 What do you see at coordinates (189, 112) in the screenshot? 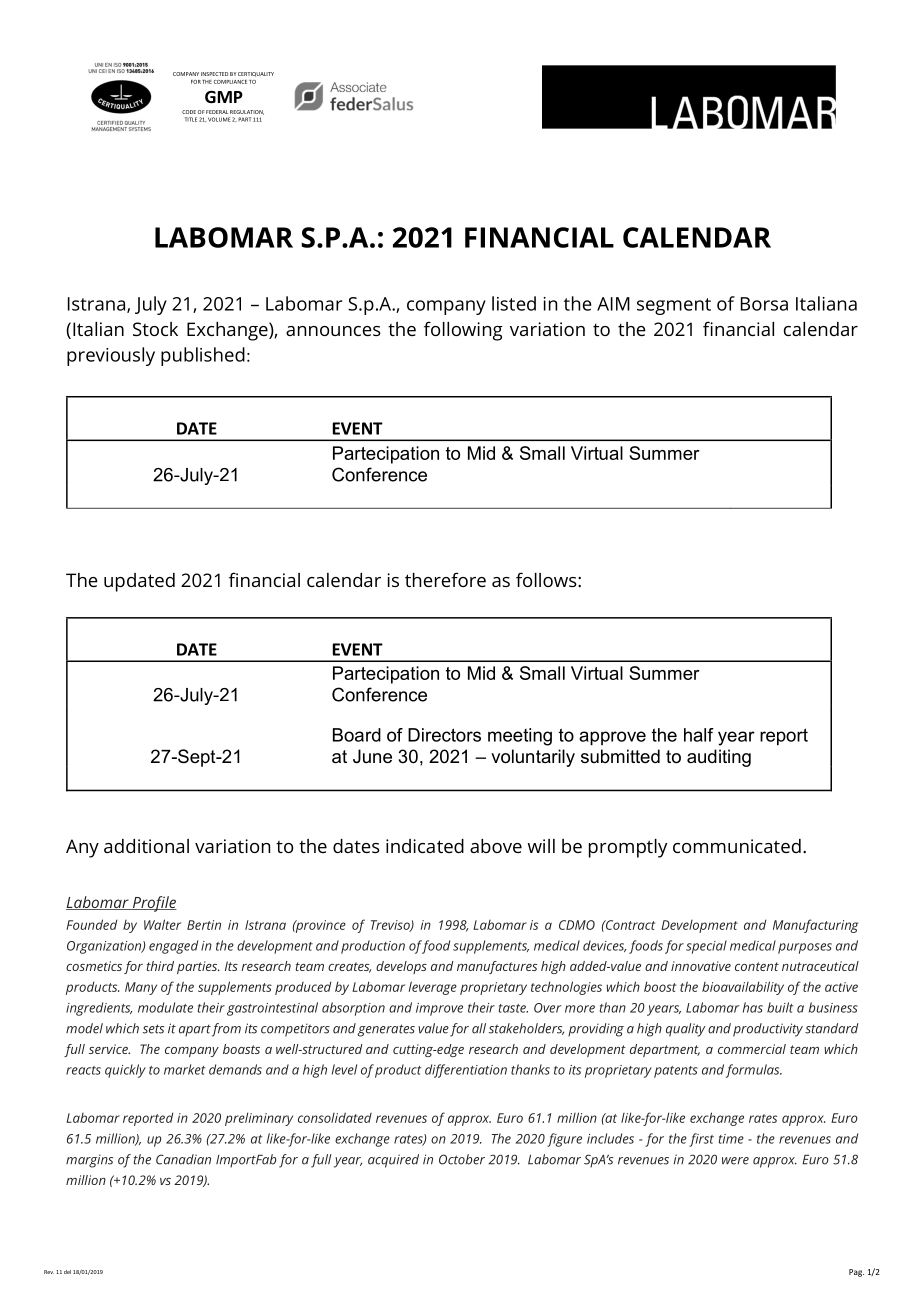
I see `CODE` at bounding box center [189, 112].
